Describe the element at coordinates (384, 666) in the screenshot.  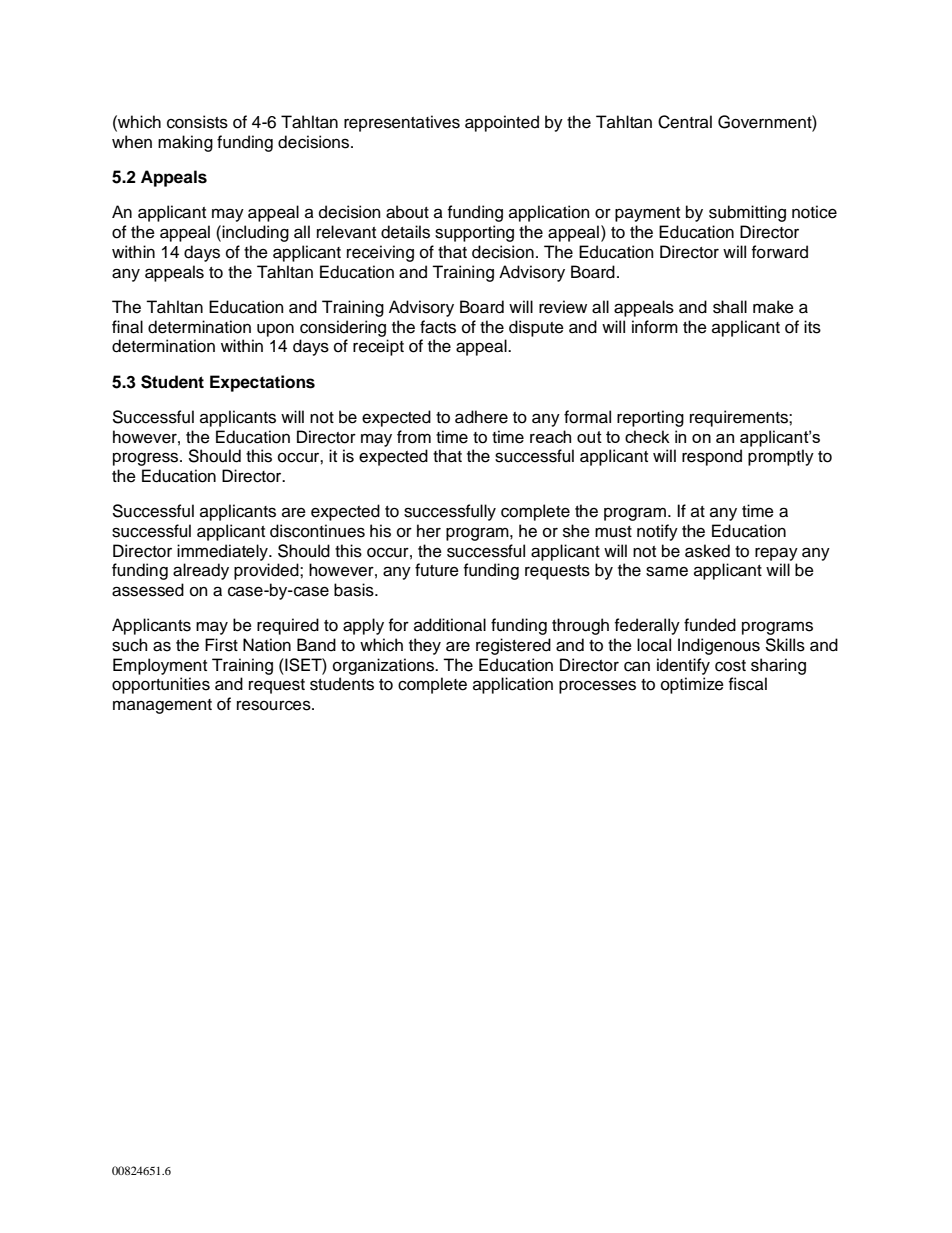
I see `organizations` at that location.
